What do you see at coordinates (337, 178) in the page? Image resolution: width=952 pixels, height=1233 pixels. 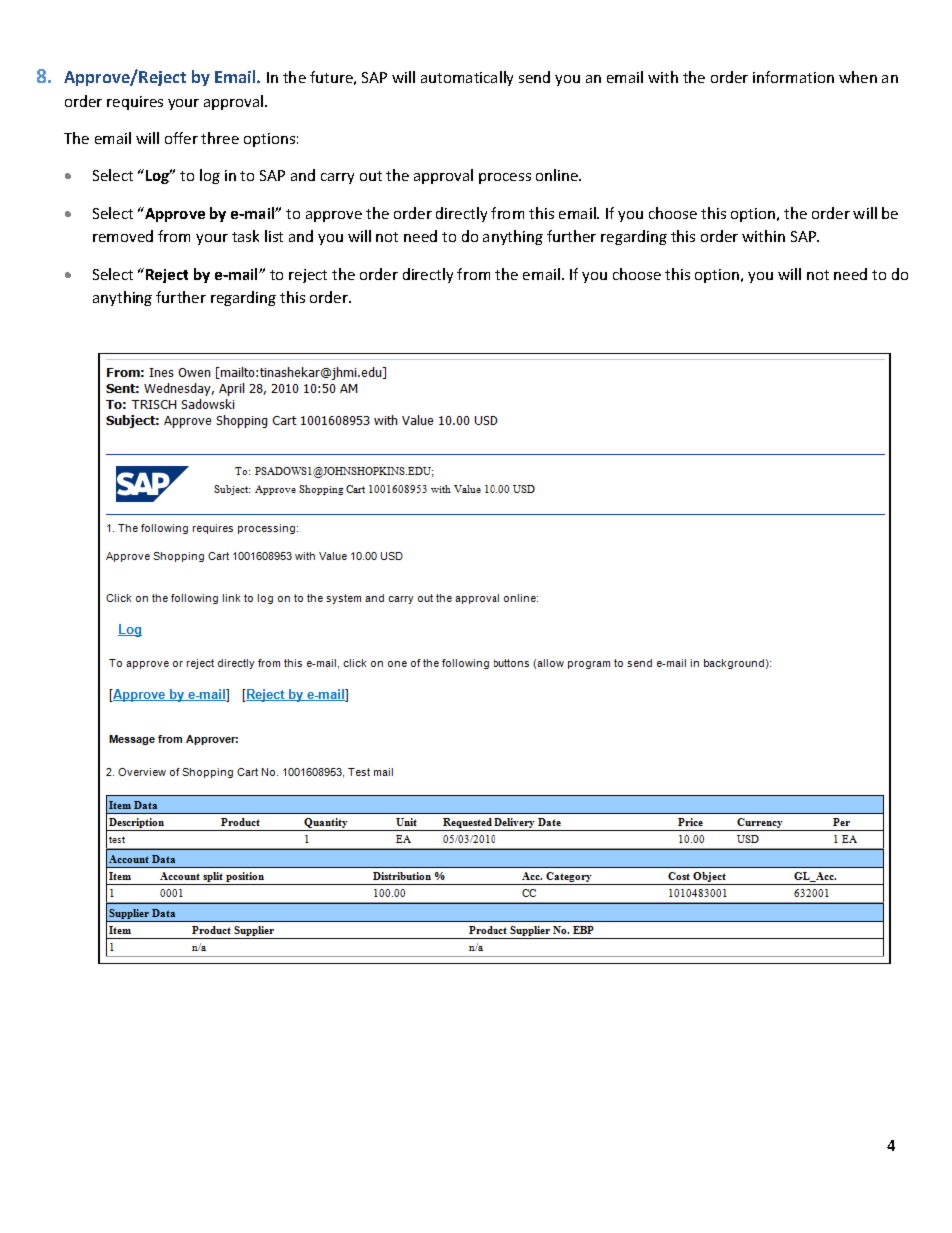 I see `carry` at bounding box center [337, 178].
